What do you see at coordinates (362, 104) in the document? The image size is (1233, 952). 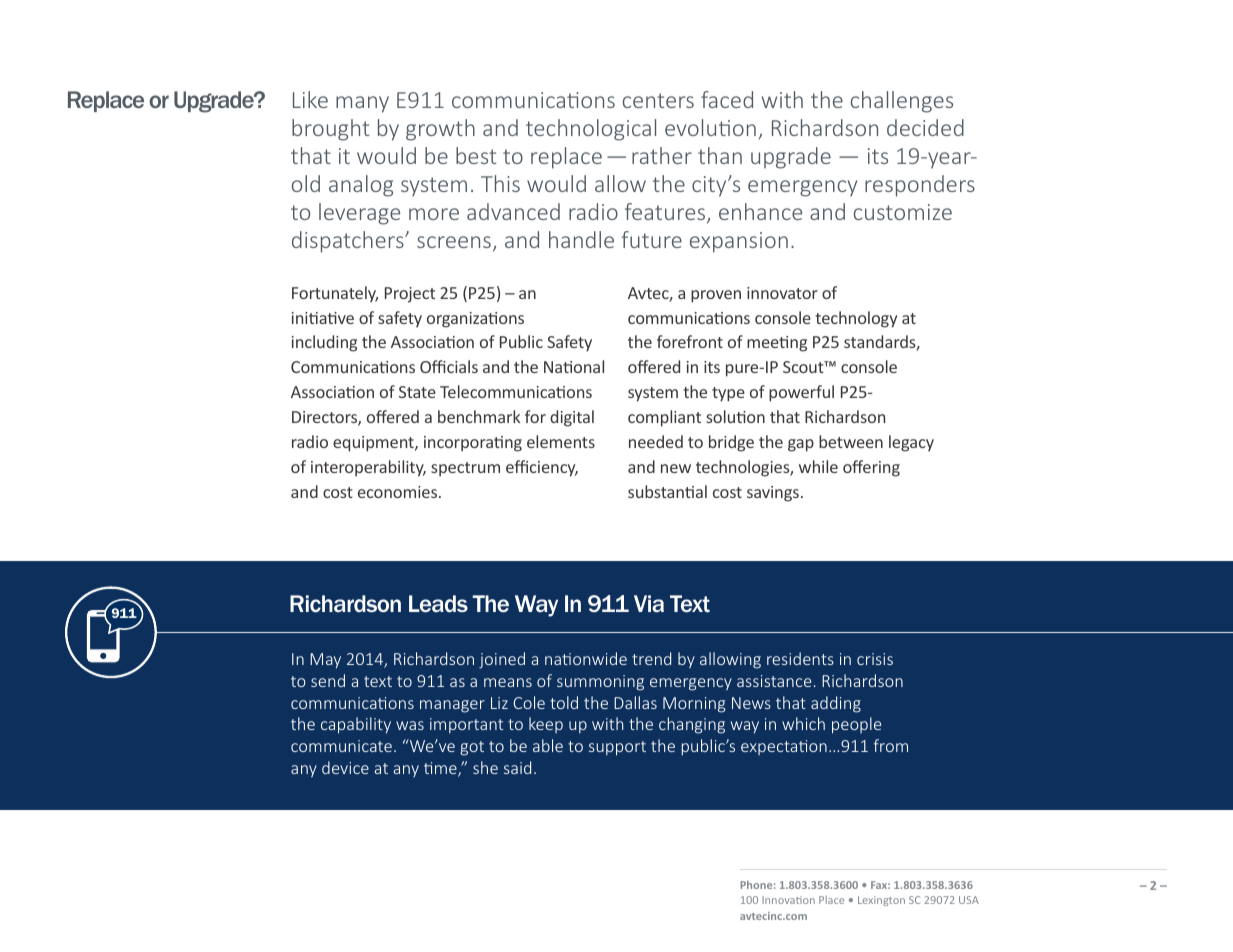 I see `many` at bounding box center [362, 104].
